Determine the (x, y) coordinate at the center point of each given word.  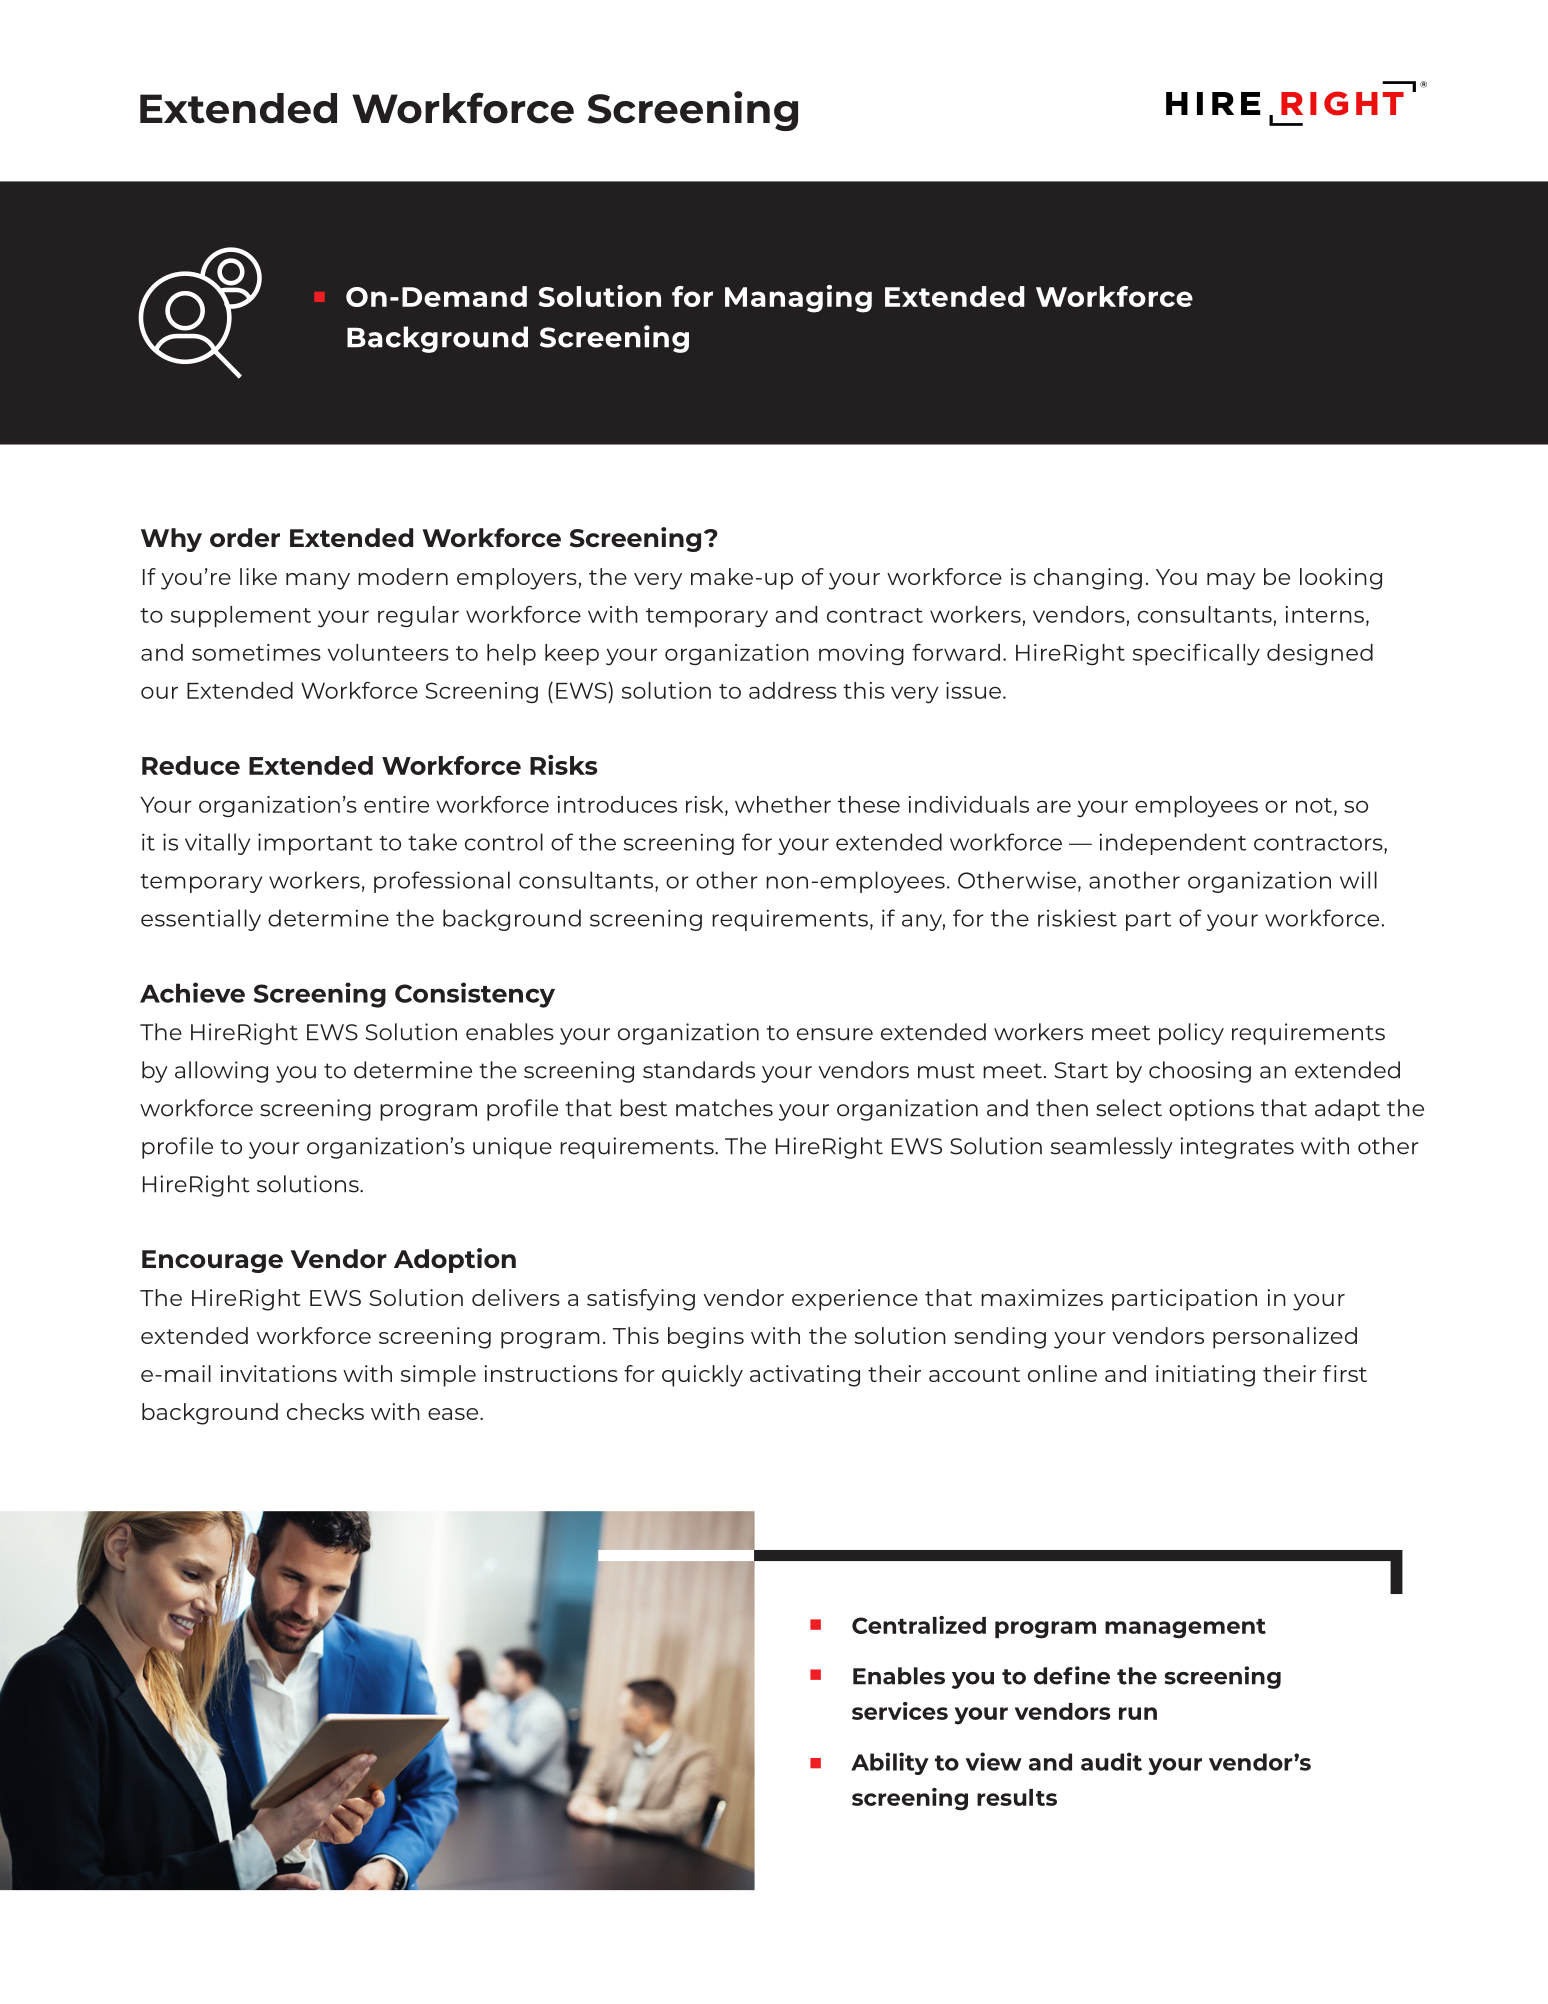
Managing (798, 299)
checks (325, 1411)
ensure (835, 1034)
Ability (890, 1763)
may (1231, 581)
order (245, 537)
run (1138, 1713)
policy (1191, 1034)
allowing (221, 1072)
